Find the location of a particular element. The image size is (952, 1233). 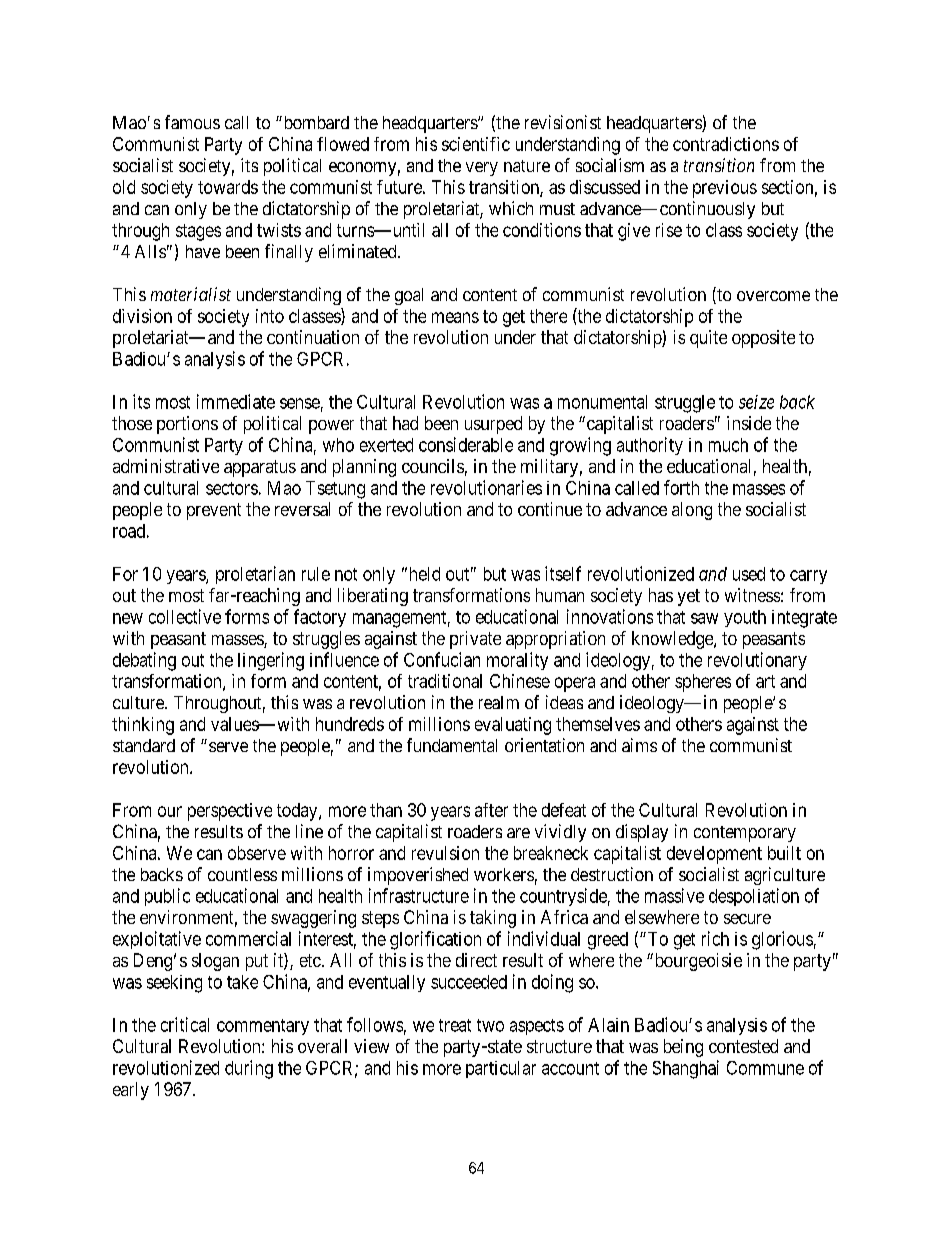

administrative is located at coordinates (166, 466).
